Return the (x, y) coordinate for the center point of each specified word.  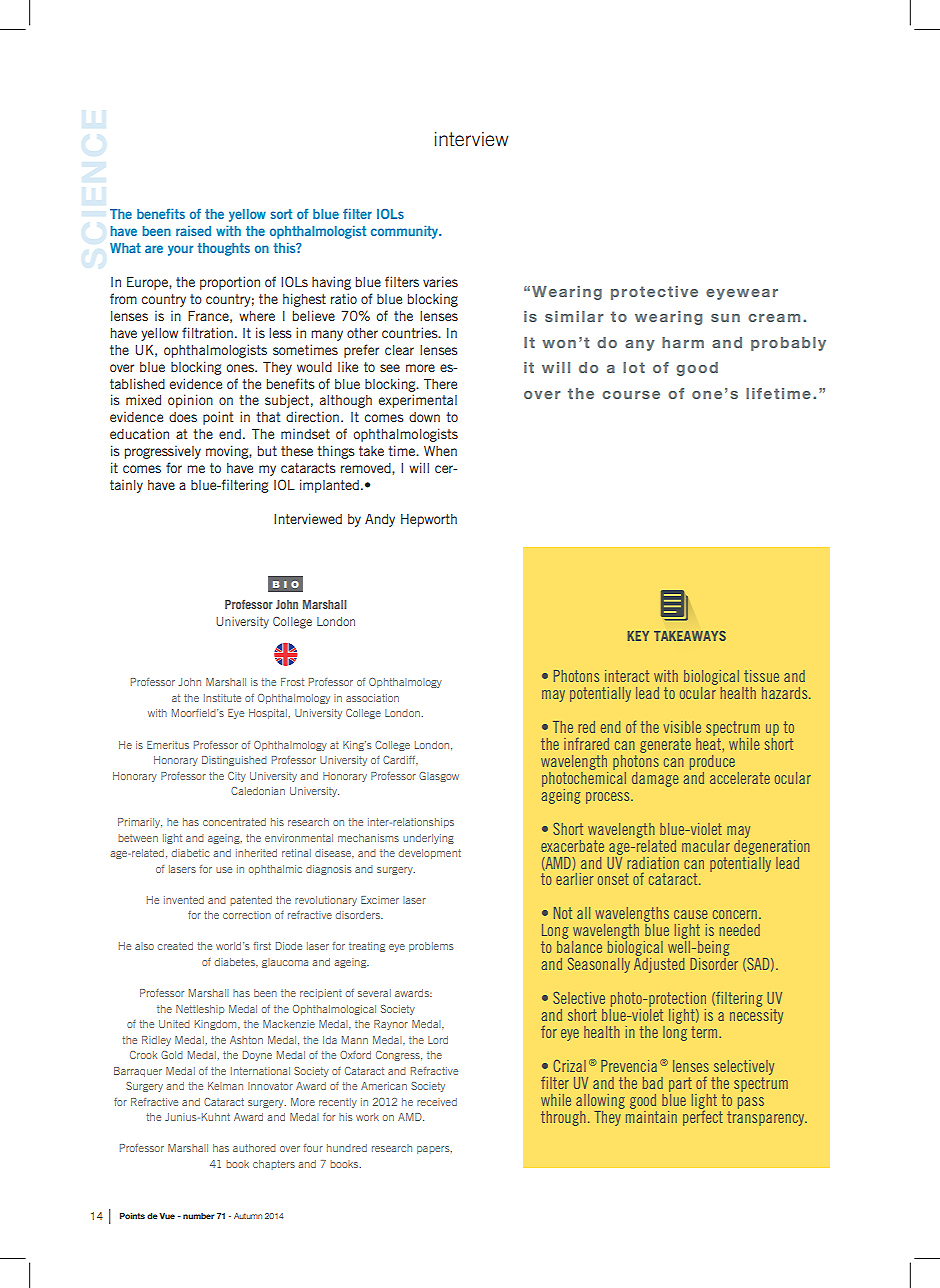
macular (706, 846)
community (405, 232)
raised (193, 231)
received (437, 1102)
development (430, 854)
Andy (380, 520)
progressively (163, 452)
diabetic (190, 853)
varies (440, 281)
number (199, 1216)
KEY (638, 636)
